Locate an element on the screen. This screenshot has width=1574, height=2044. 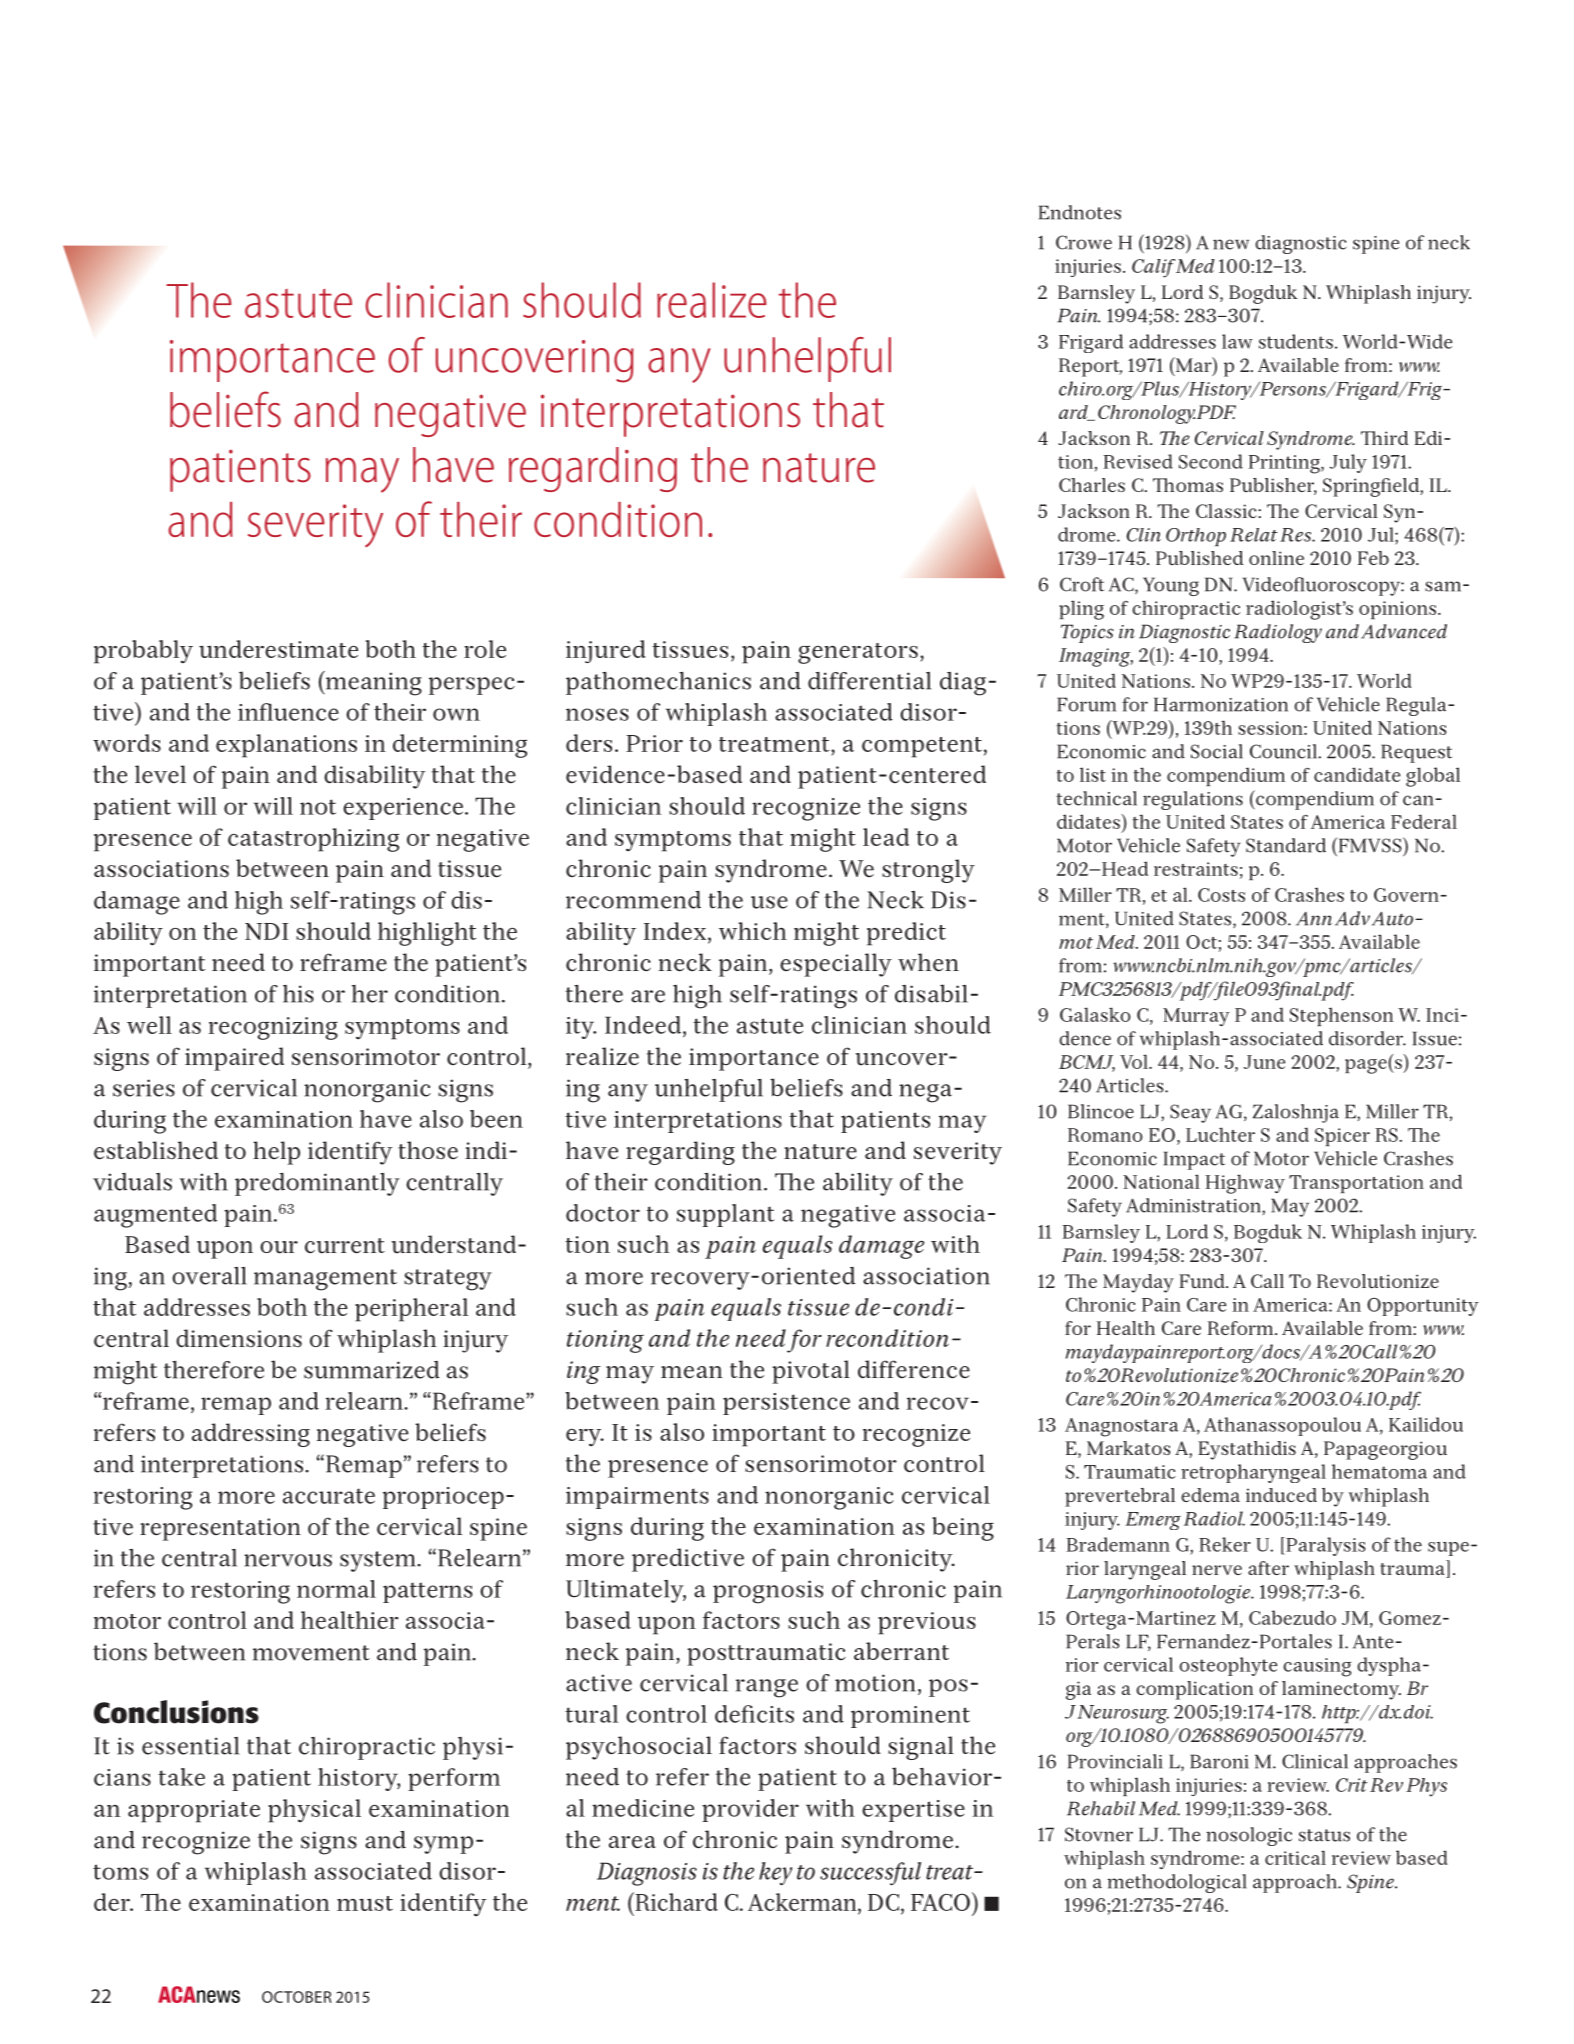
Ackerman is located at coordinates (803, 1903).
